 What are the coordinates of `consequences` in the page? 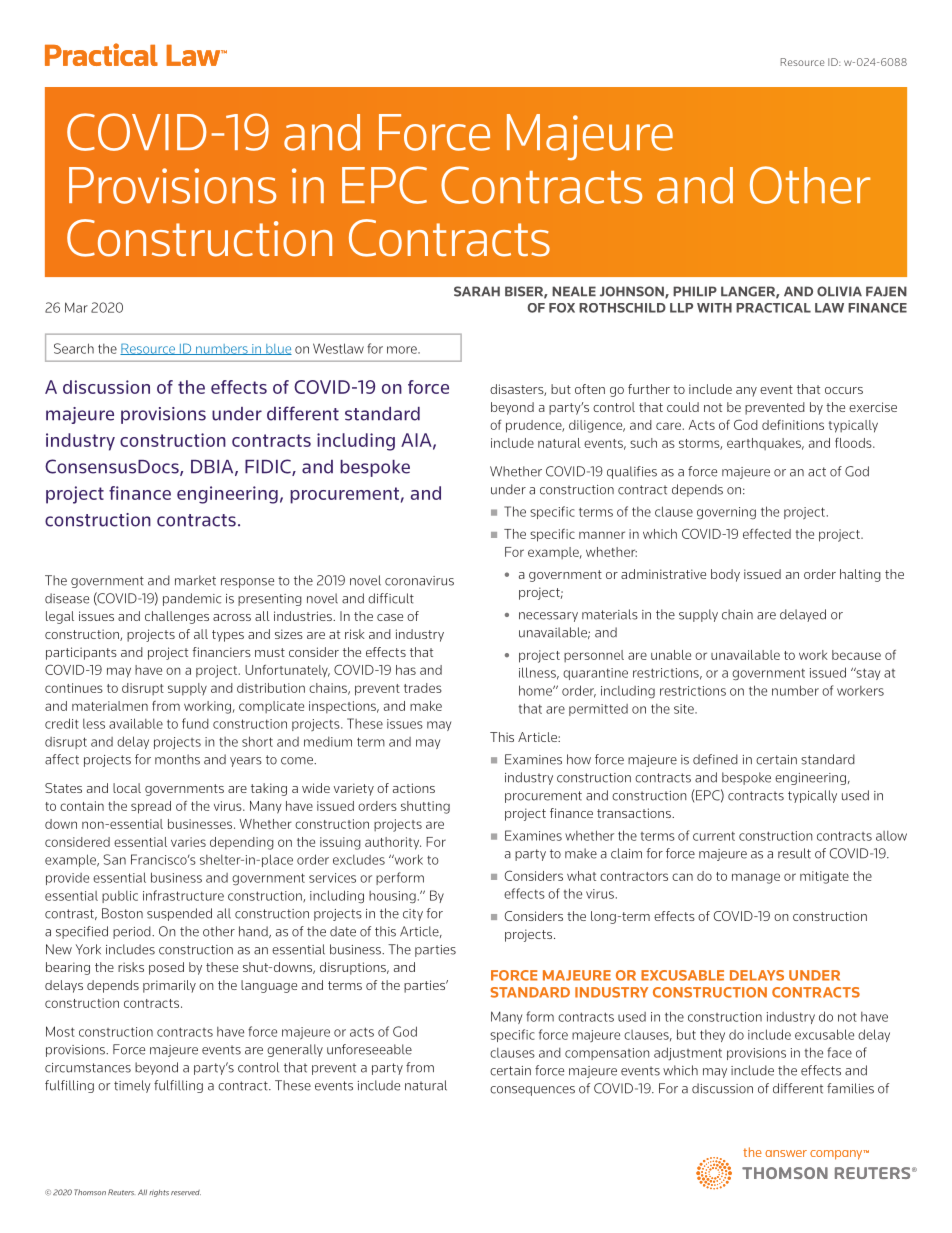 It's located at (532, 1091).
